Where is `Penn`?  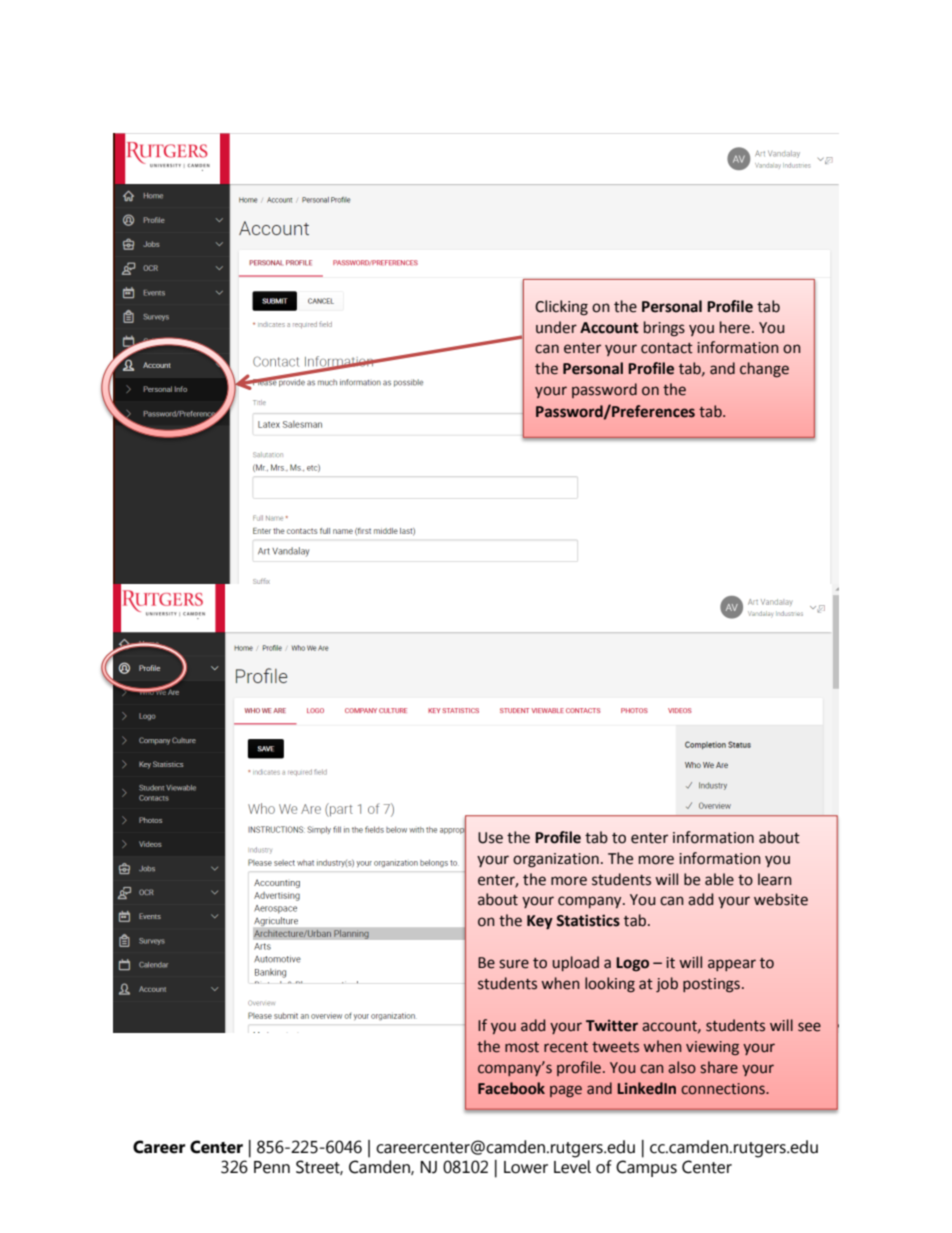
Penn is located at coordinates (272, 1167).
